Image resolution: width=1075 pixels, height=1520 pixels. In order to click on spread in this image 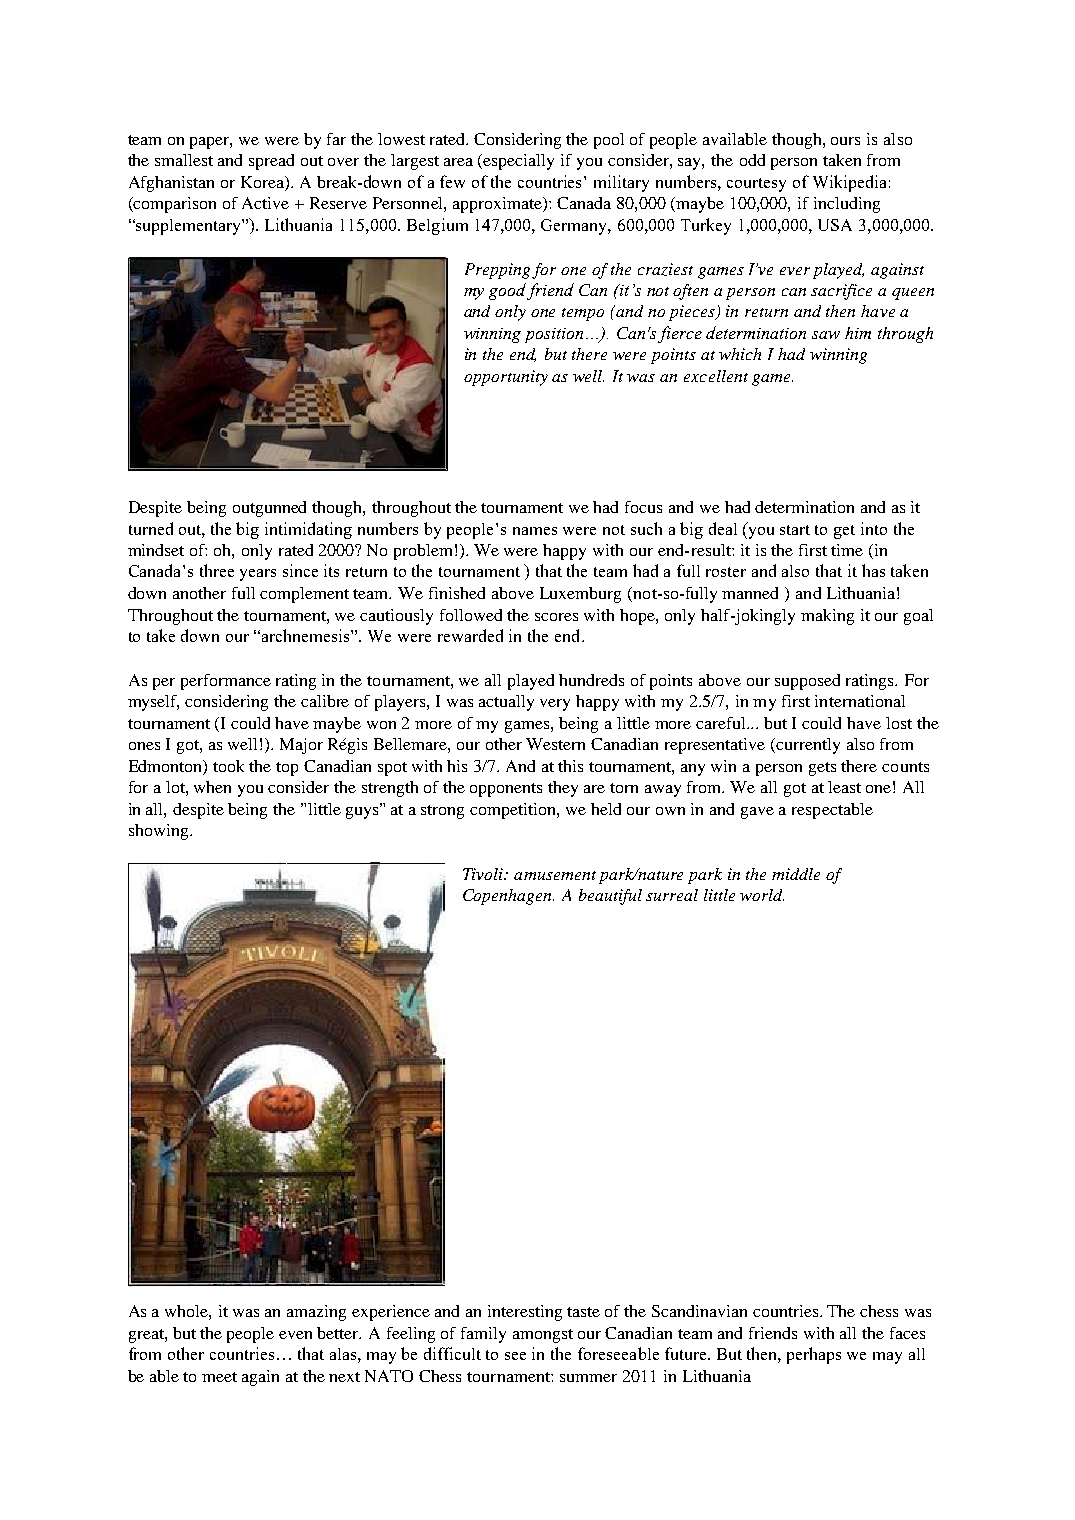, I will do `click(271, 162)`.
